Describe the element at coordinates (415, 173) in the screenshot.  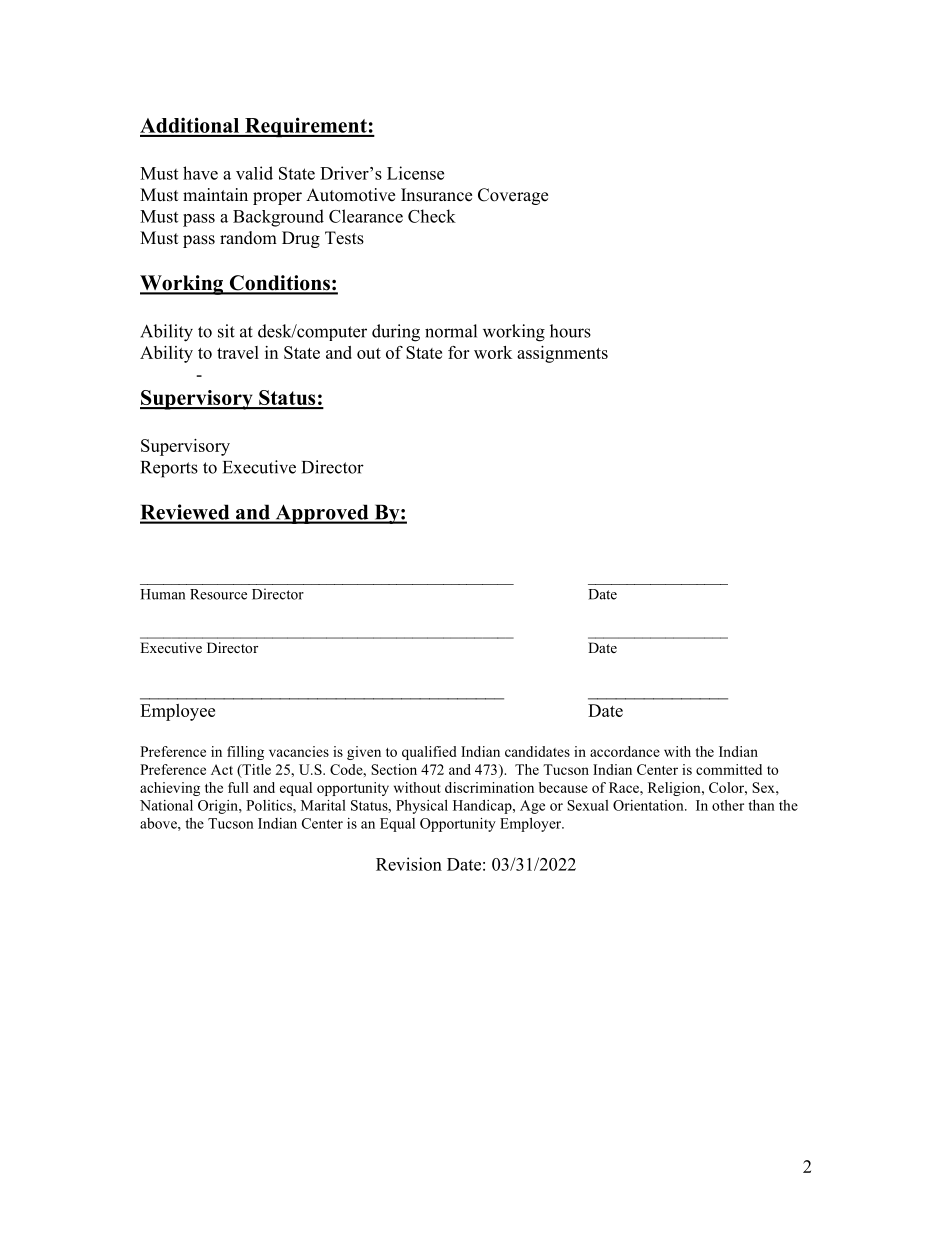
I see `License` at that location.
